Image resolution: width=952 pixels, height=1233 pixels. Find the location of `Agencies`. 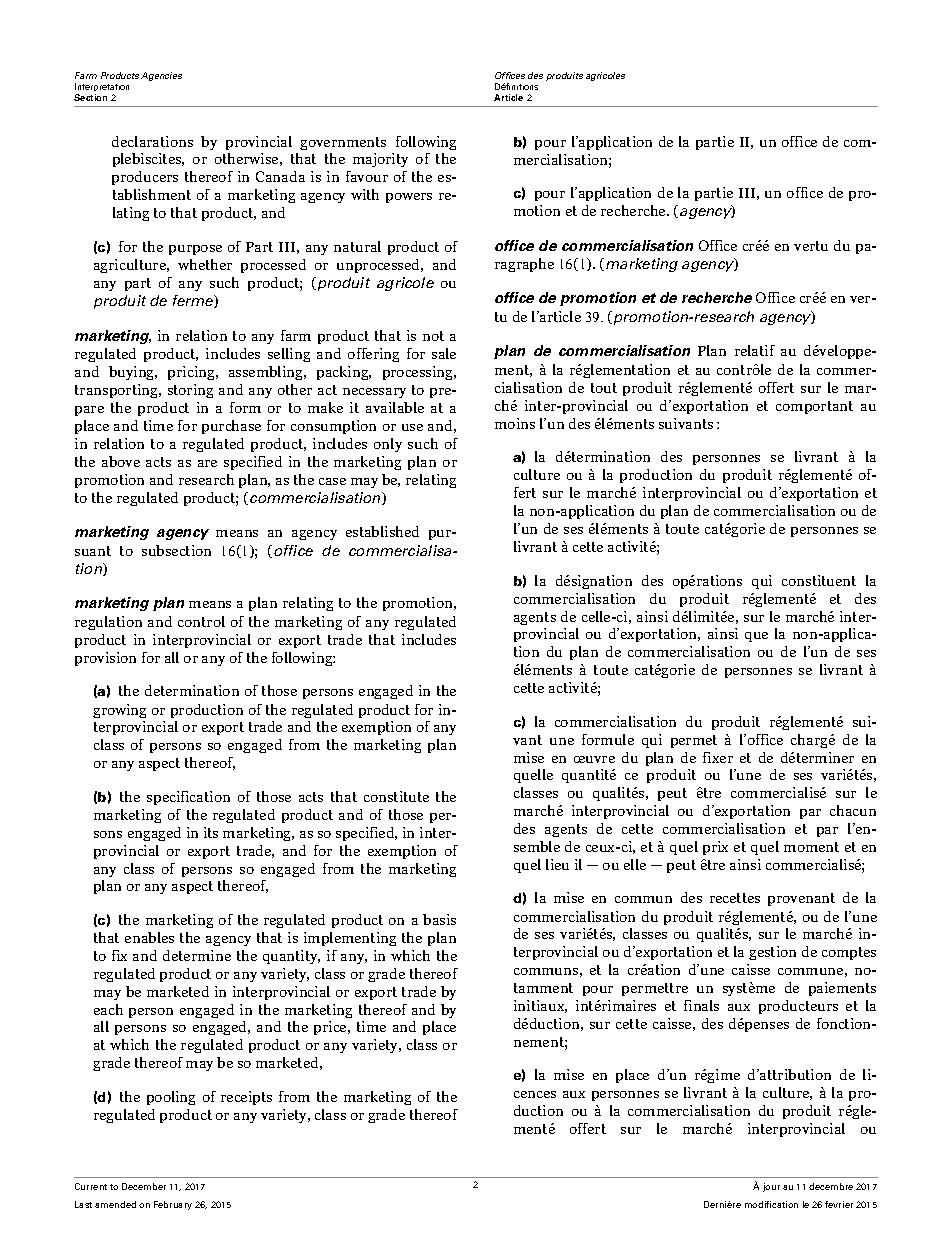

Agencies is located at coordinates (161, 76).
